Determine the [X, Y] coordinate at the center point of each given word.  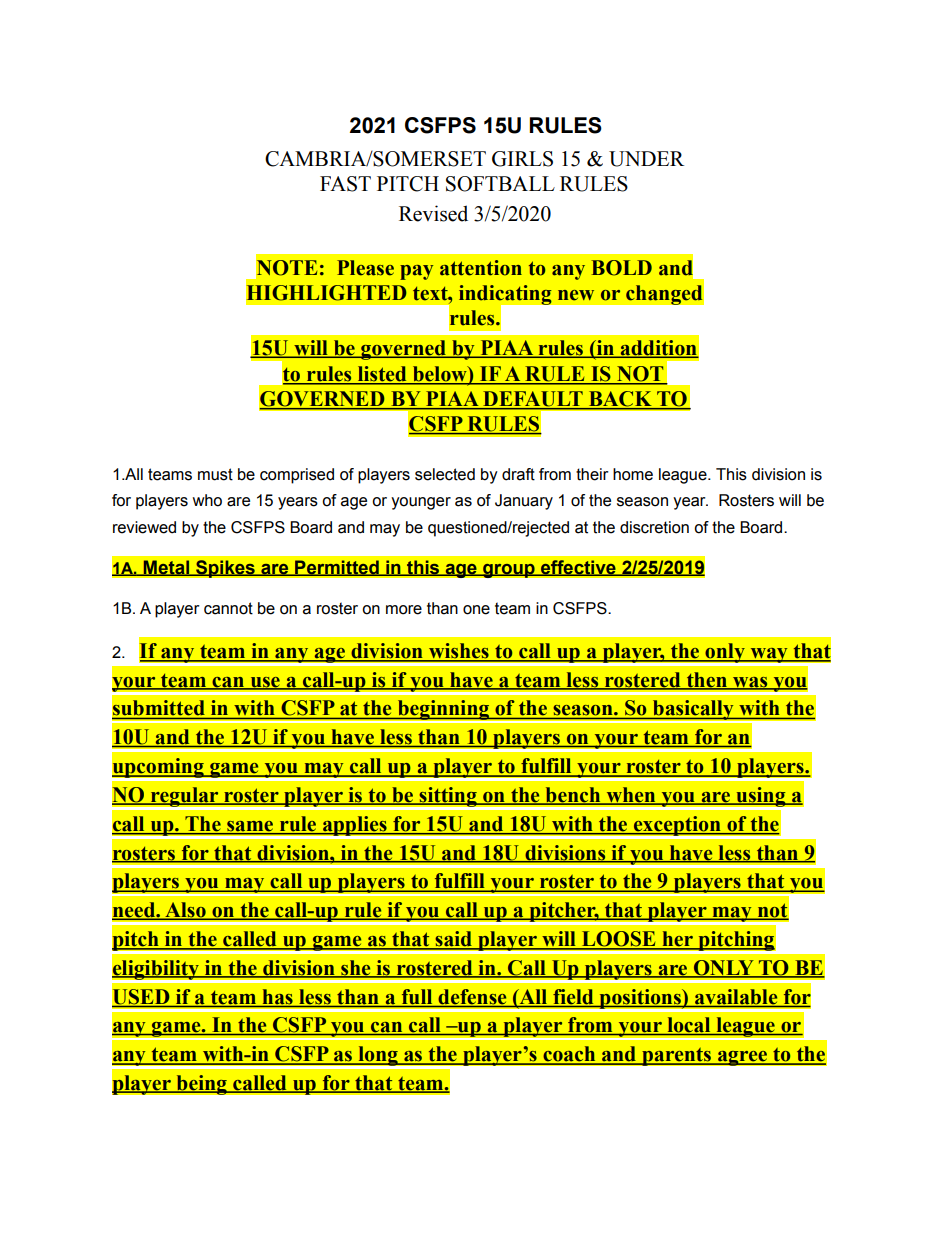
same [250, 826]
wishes [459, 652]
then [706, 680]
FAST [345, 184]
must [215, 474]
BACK [620, 400]
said [453, 940]
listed [382, 375]
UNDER [646, 159]
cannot [228, 608]
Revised [433, 213]
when [631, 796]
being [201, 1085]
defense [472, 996]
